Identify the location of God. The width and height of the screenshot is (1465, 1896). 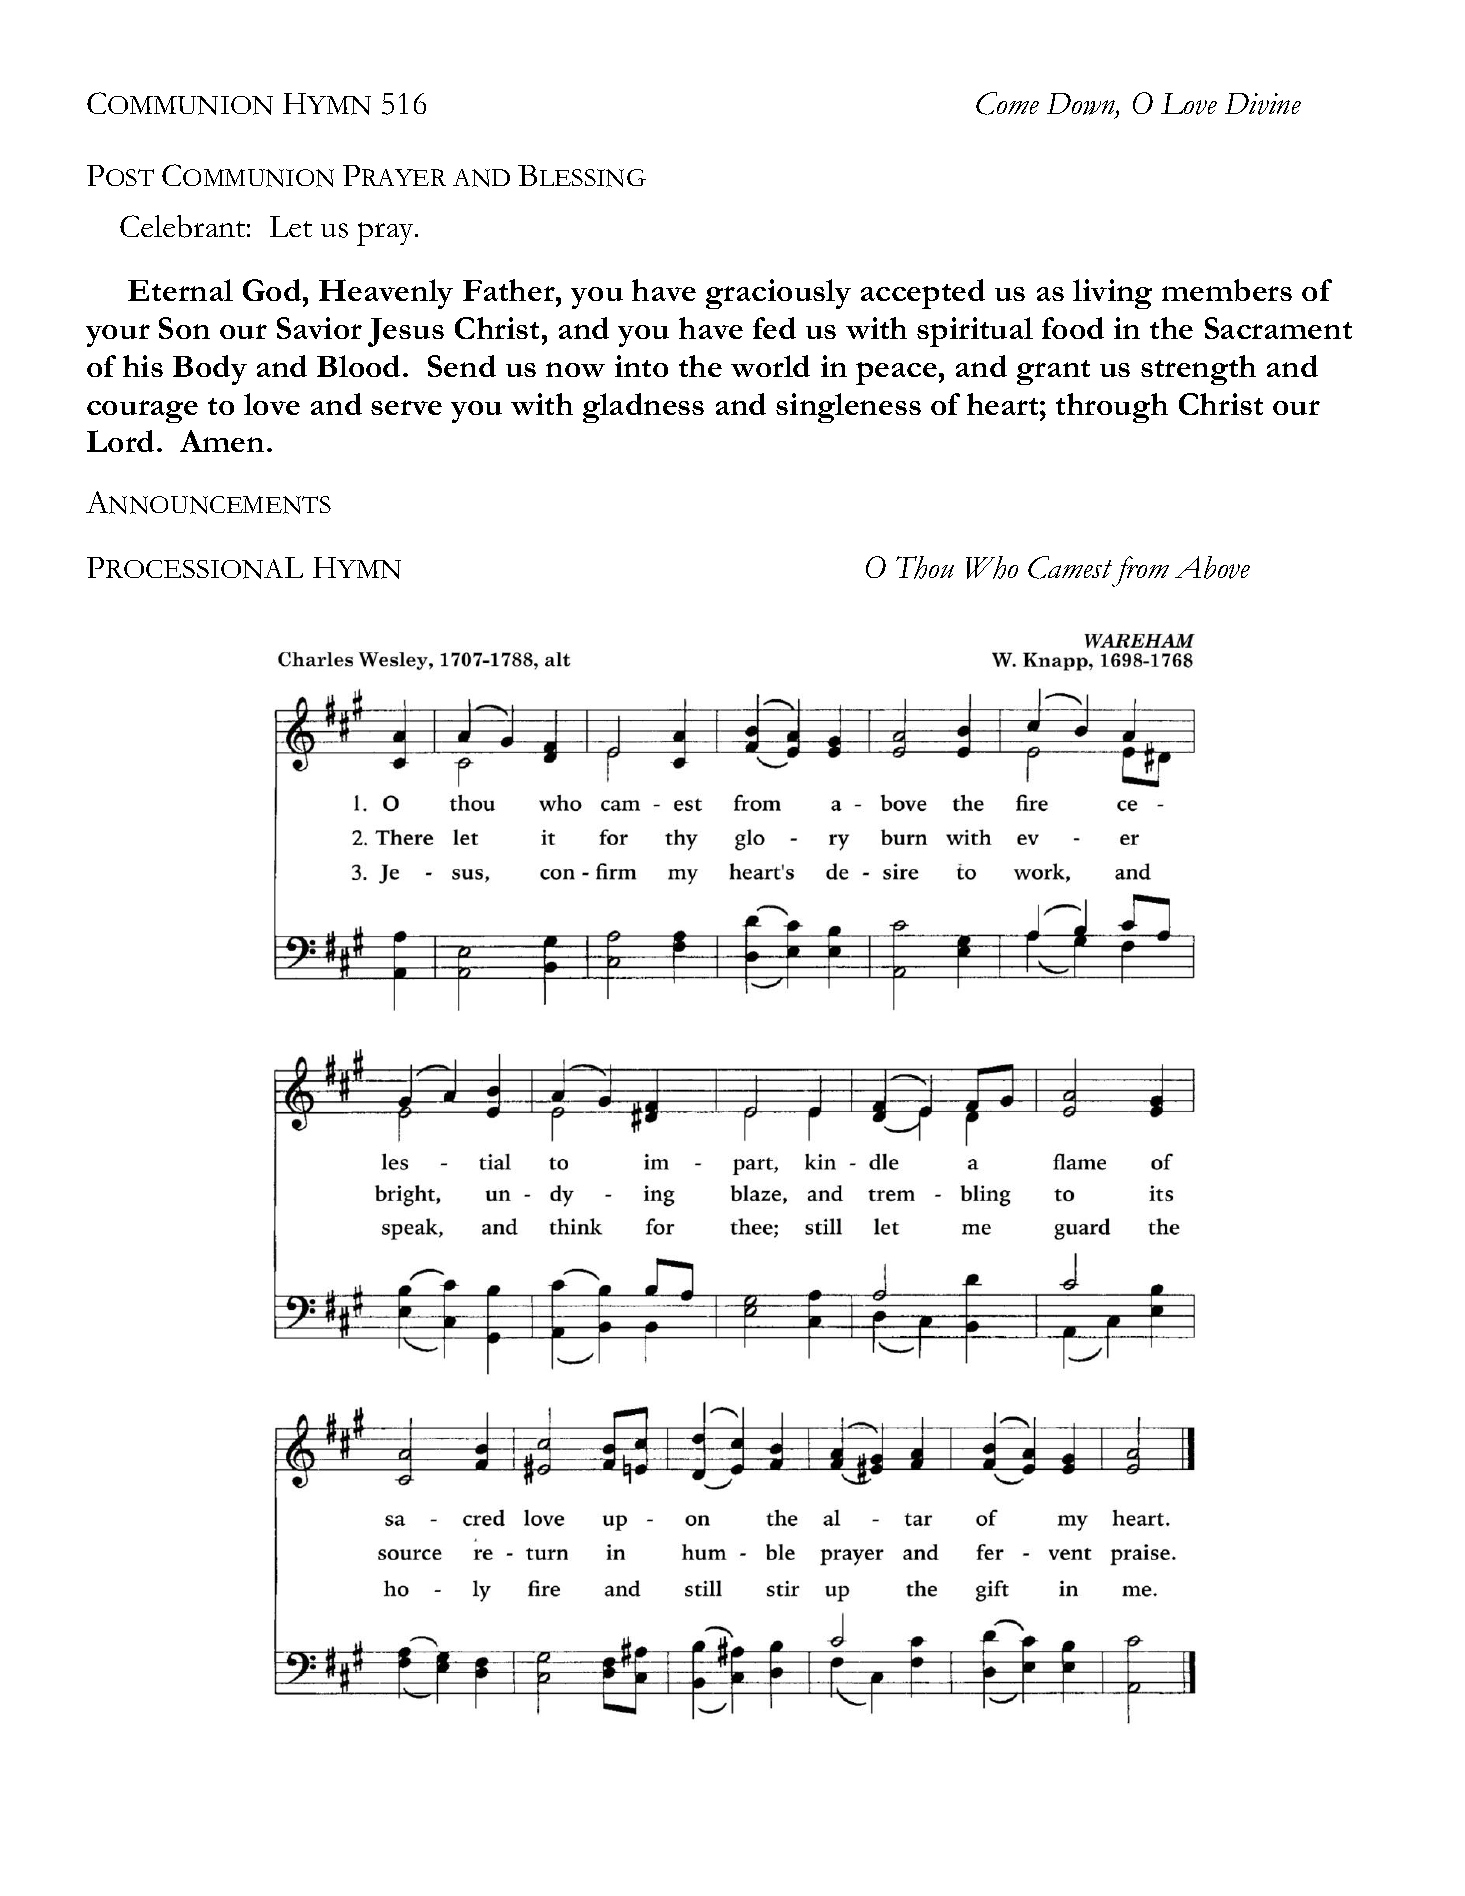
(273, 290).
